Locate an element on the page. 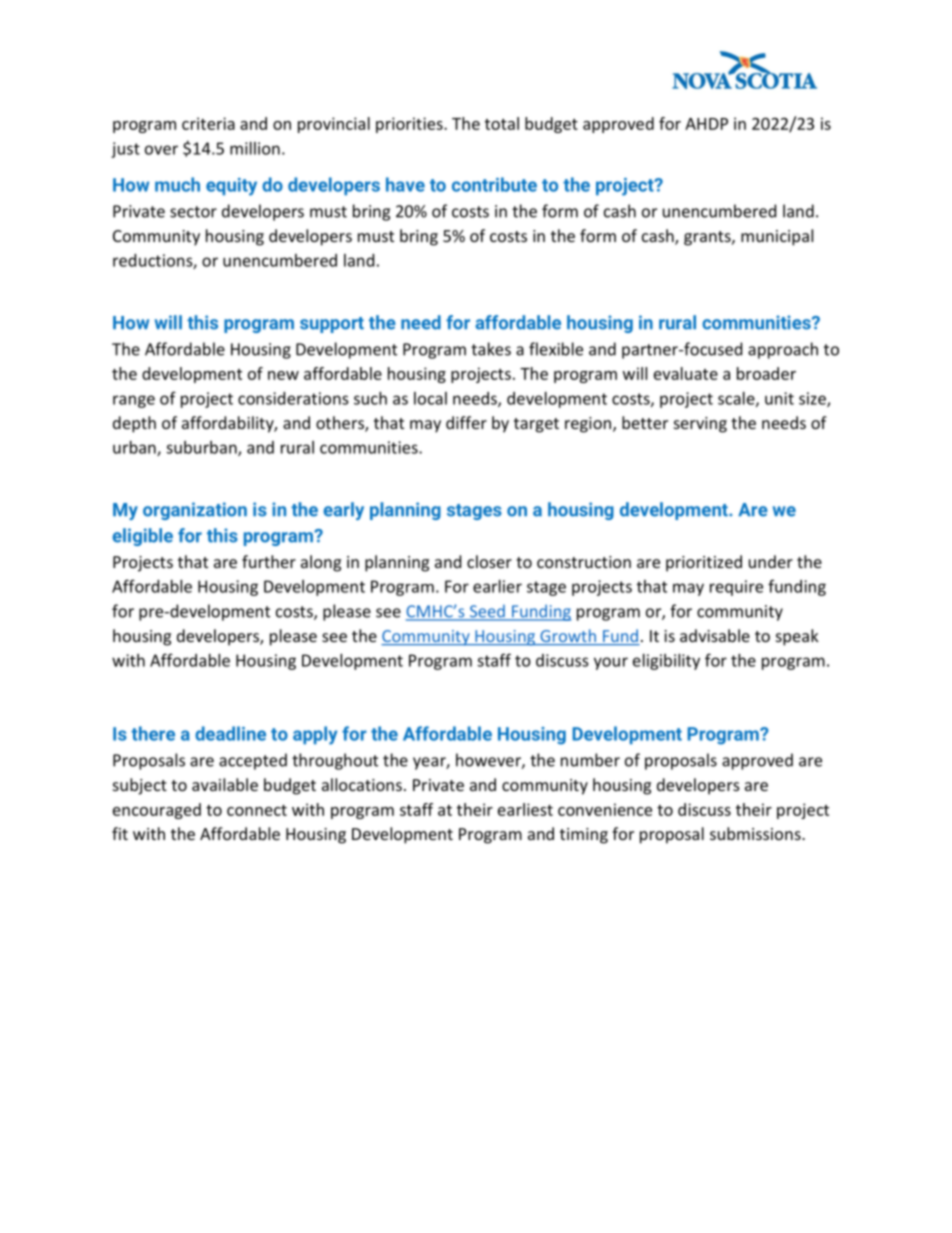  serving is located at coordinates (700, 425).
